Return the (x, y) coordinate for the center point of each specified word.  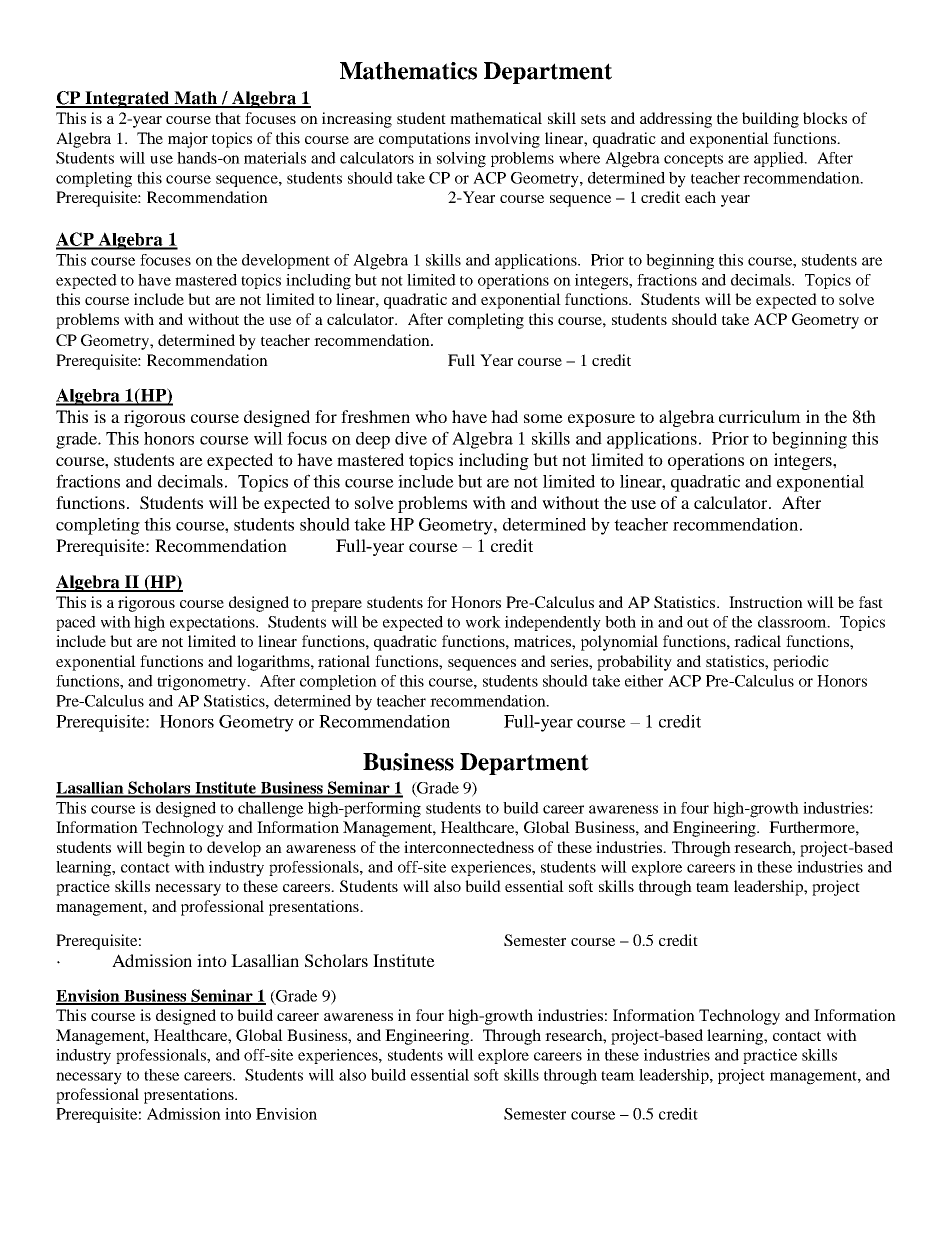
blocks (825, 118)
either (644, 681)
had (504, 416)
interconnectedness (469, 847)
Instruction (766, 602)
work (483, 622)
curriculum (760, 416)
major (188, 140)
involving (507, 140)
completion (338, 682)
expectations (213, 623)
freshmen (375, 416)
